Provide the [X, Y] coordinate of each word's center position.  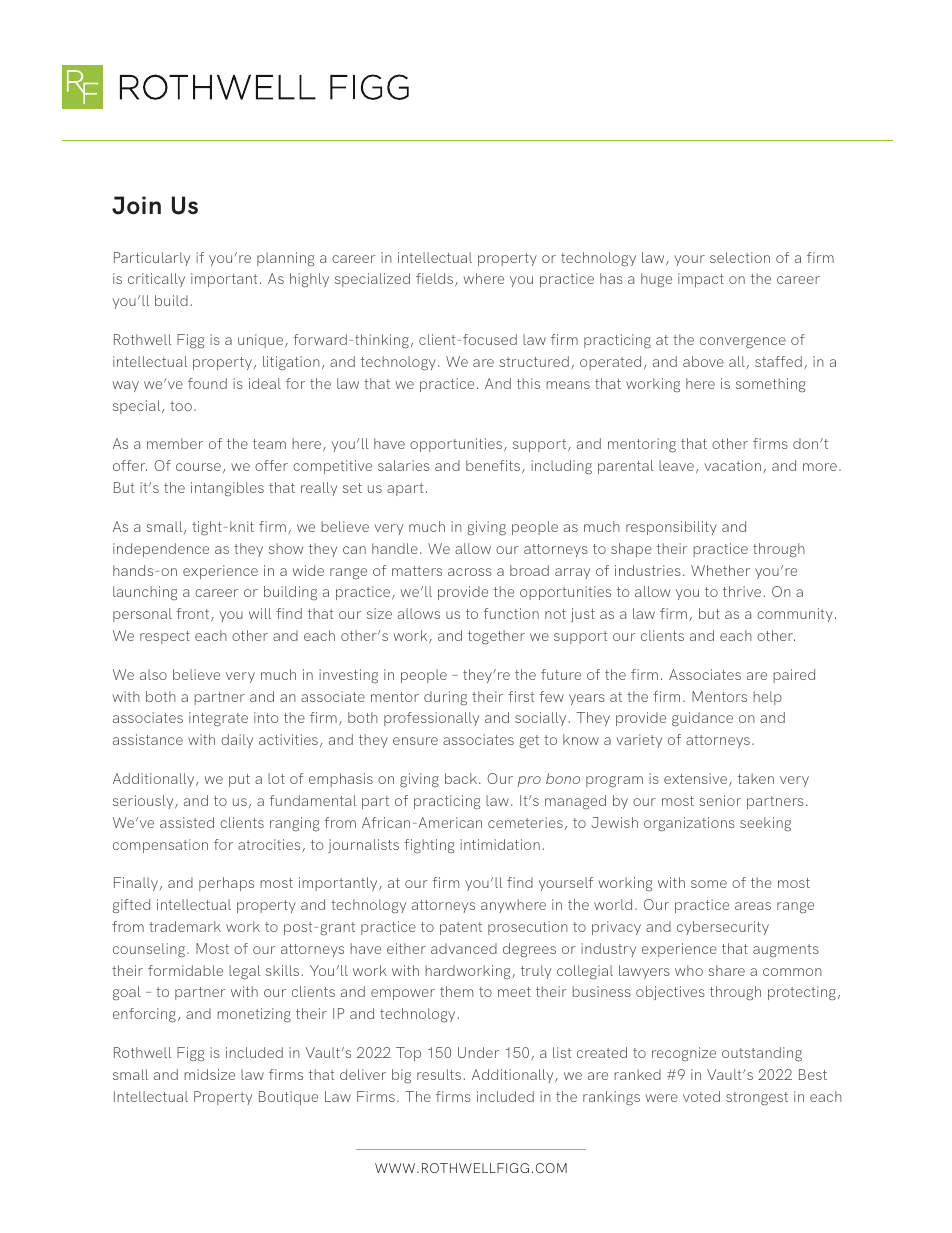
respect [165, 637]
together [496, 637]
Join [136, 205]
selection [740, 257]
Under [478, 1052]
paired [794, 676]
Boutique [288, 1098]
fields [436, 279]
